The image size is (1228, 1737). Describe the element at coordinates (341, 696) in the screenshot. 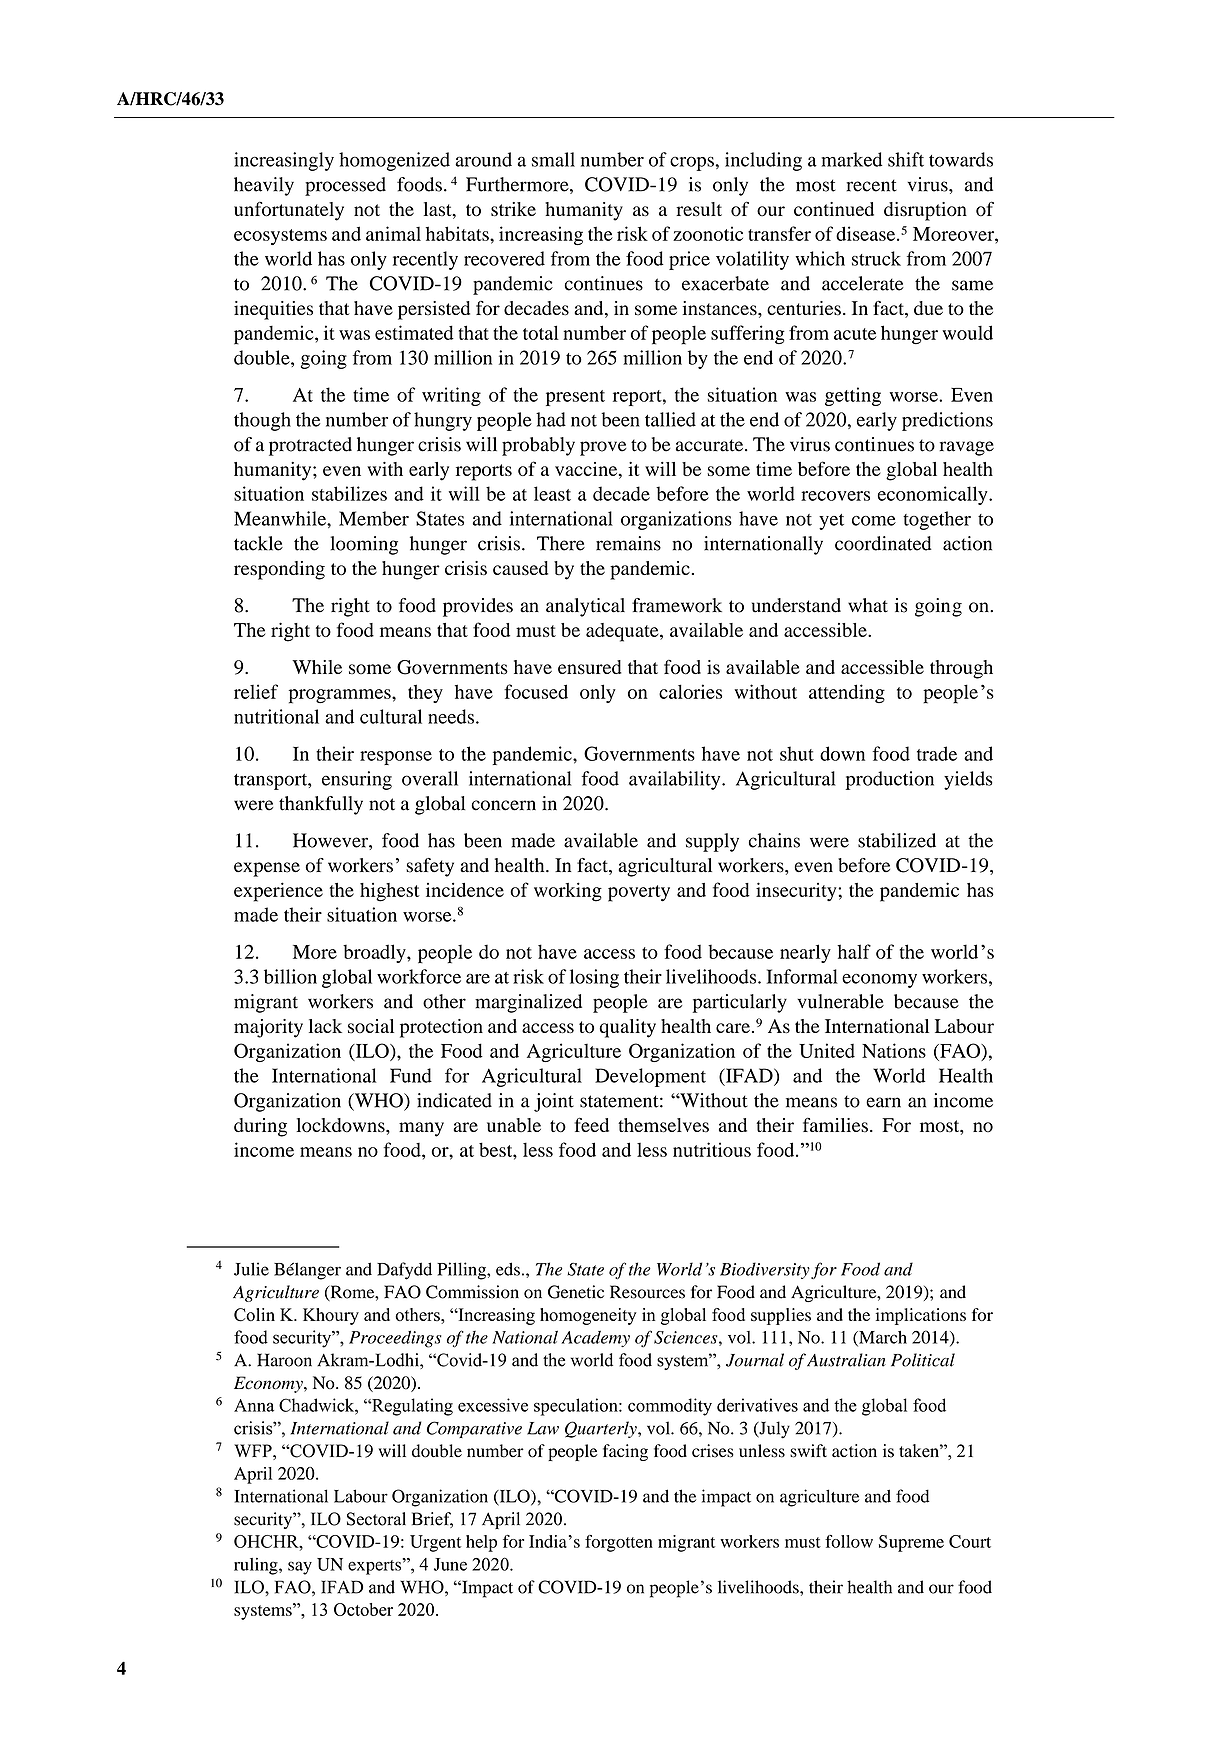

I see `programmes` at that location.
